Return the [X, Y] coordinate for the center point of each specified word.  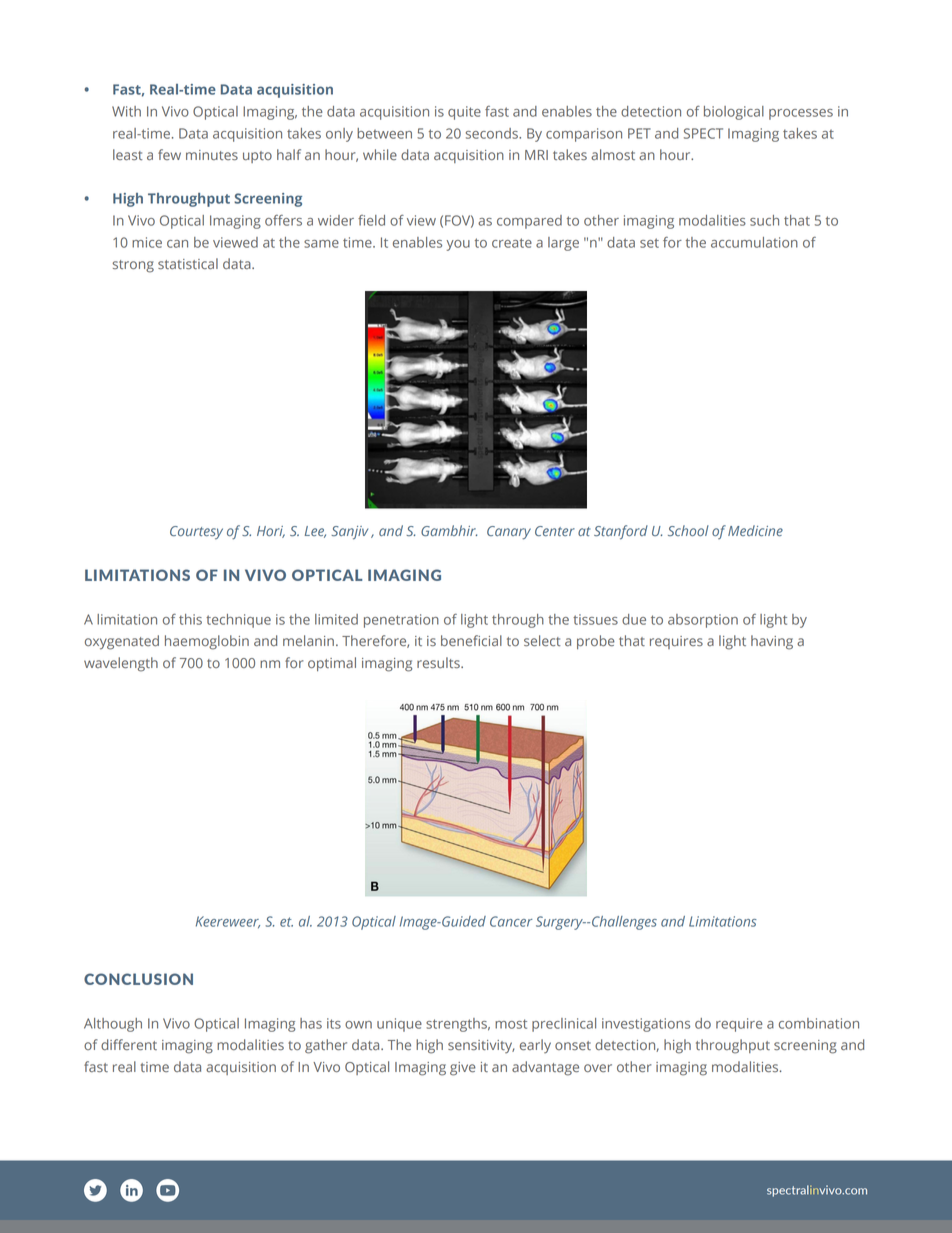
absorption [703, 621]
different [129, 1044]
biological [734, 113]
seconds [493, 133]
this [190, 619]
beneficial [471, 640]
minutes [212, 155]
